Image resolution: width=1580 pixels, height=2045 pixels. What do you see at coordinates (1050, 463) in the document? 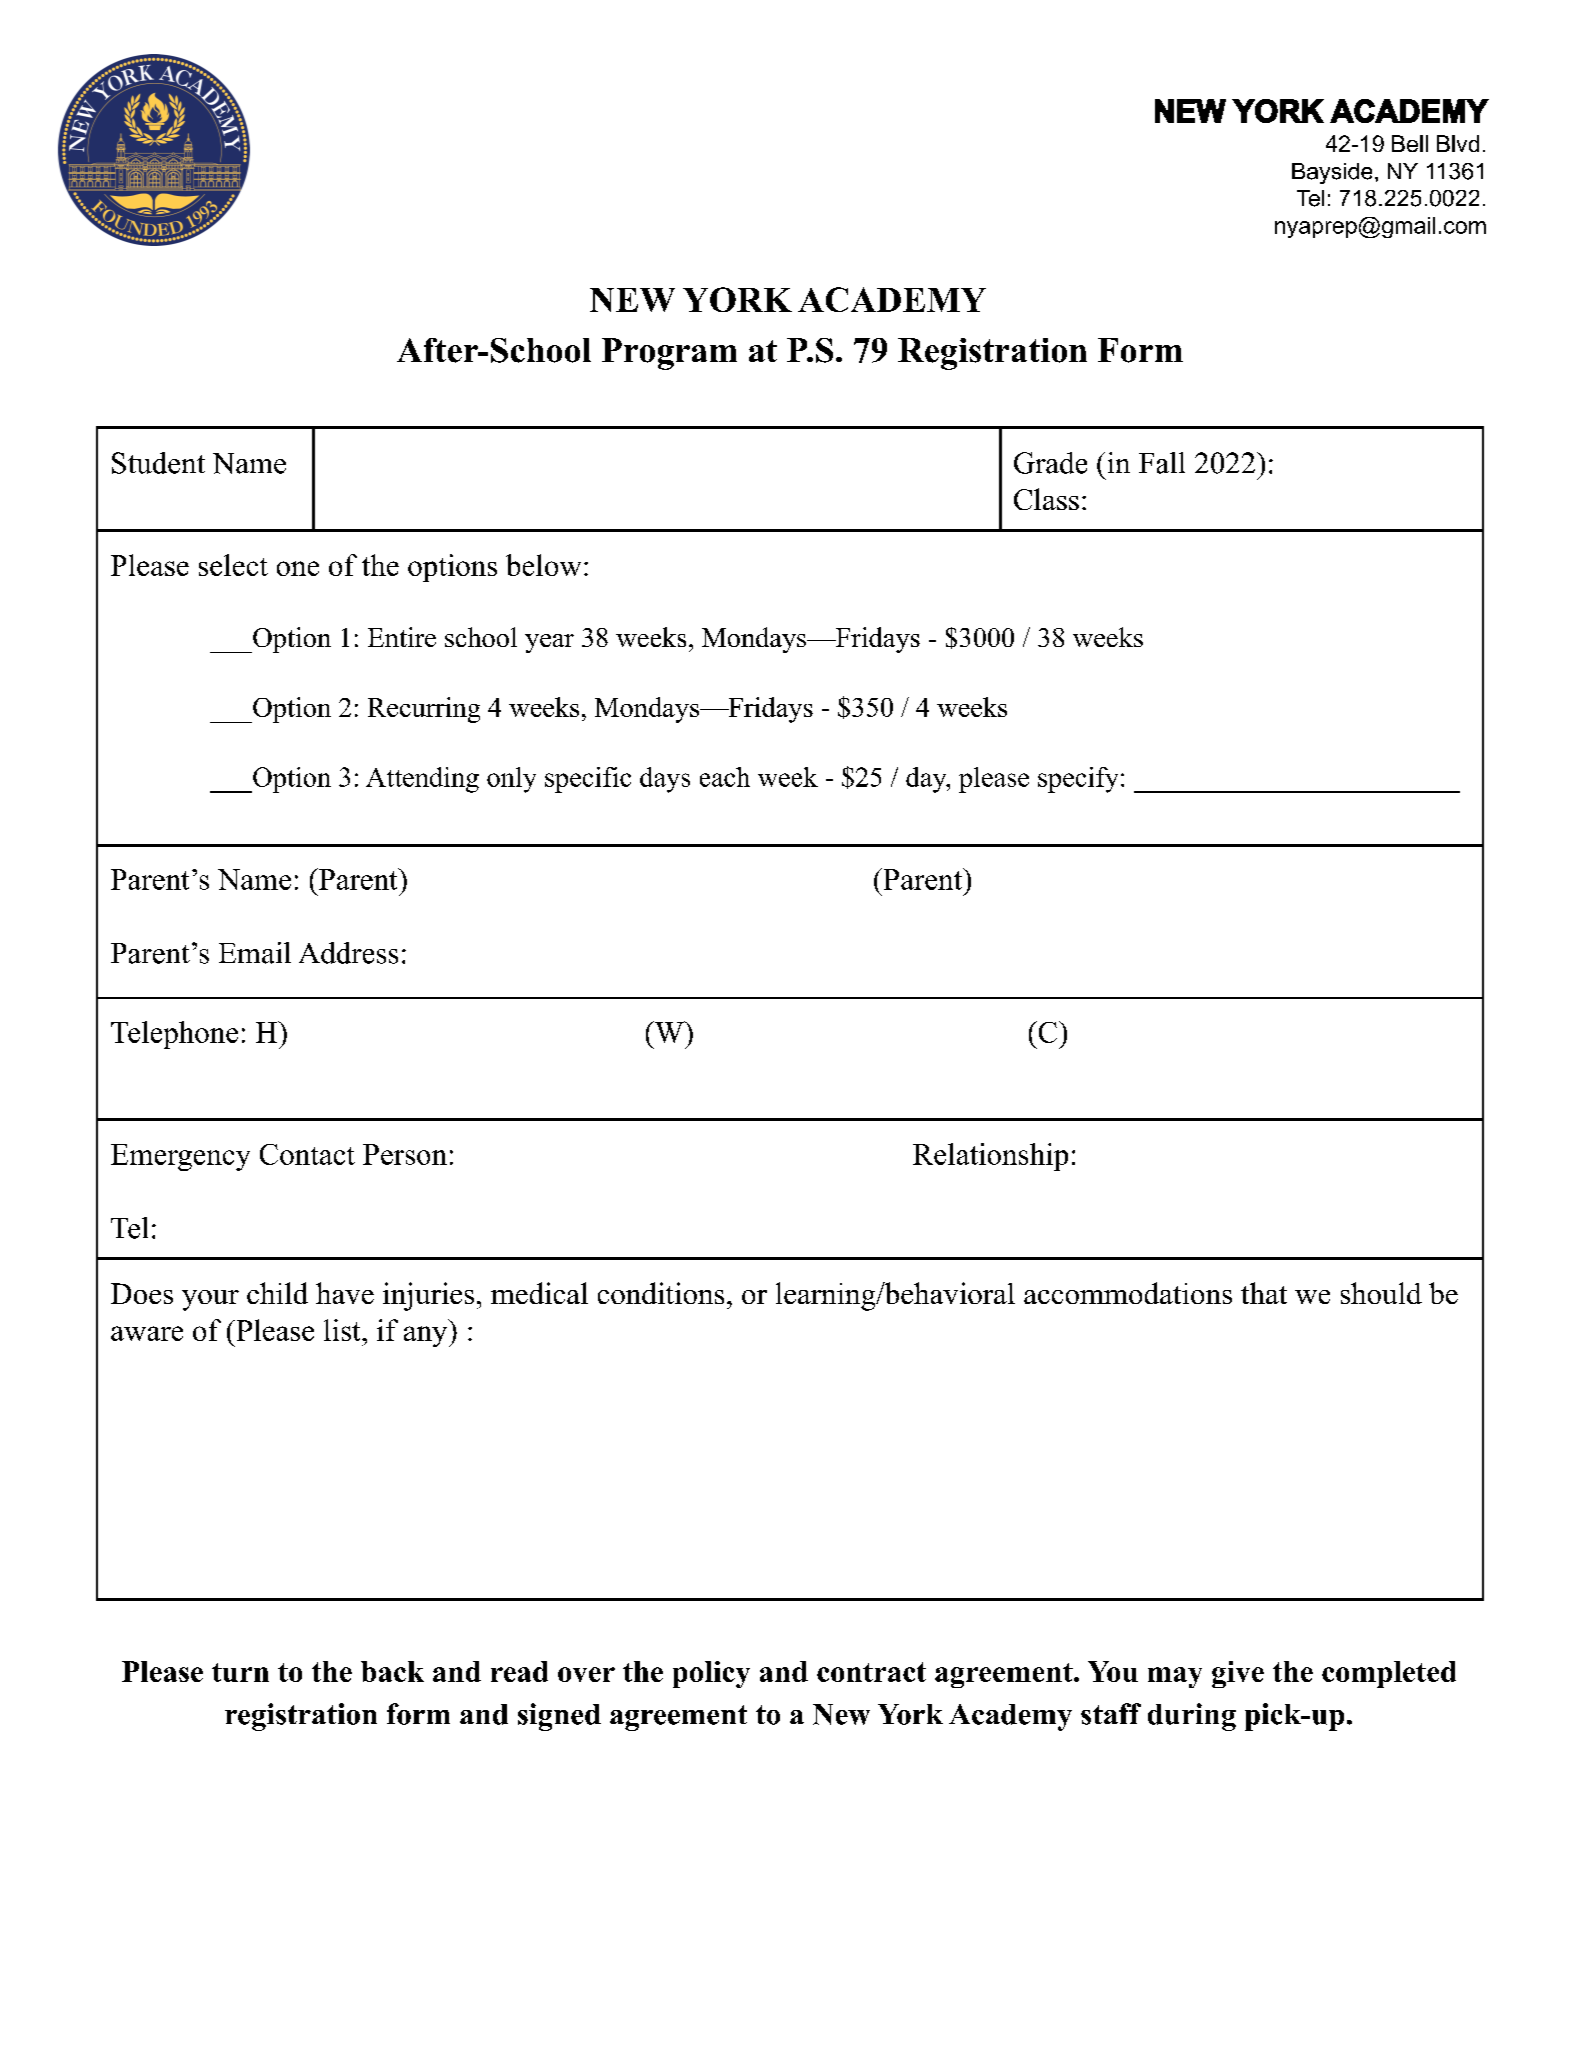
I see `Grade` at bounding box center [1050, 463].
